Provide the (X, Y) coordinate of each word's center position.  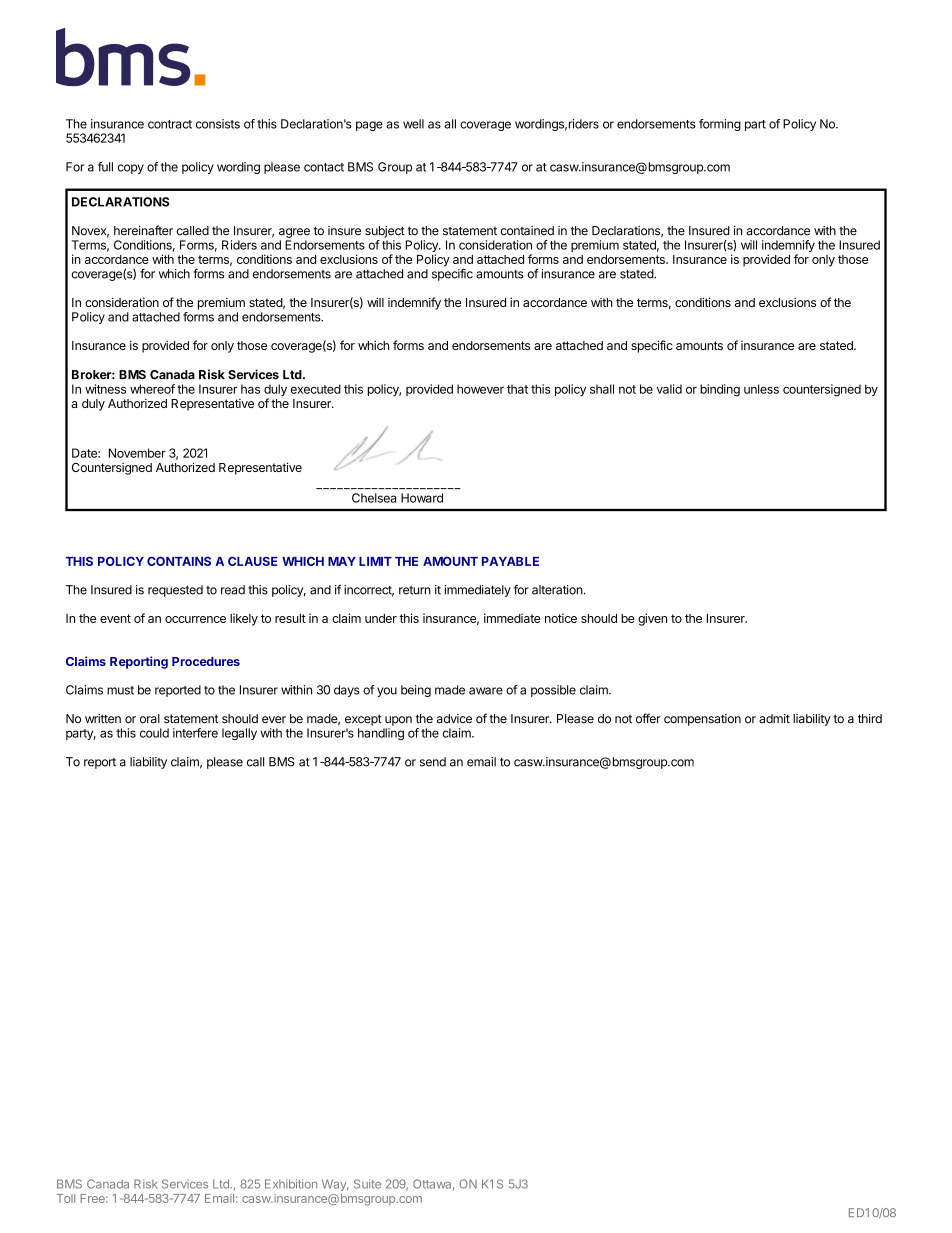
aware (486, 691)
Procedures (206, 661)
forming (720, 125)
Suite (367, 1184)
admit (774, 719)
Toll (66, 1198)
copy (131, 169)
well (413, 124)
